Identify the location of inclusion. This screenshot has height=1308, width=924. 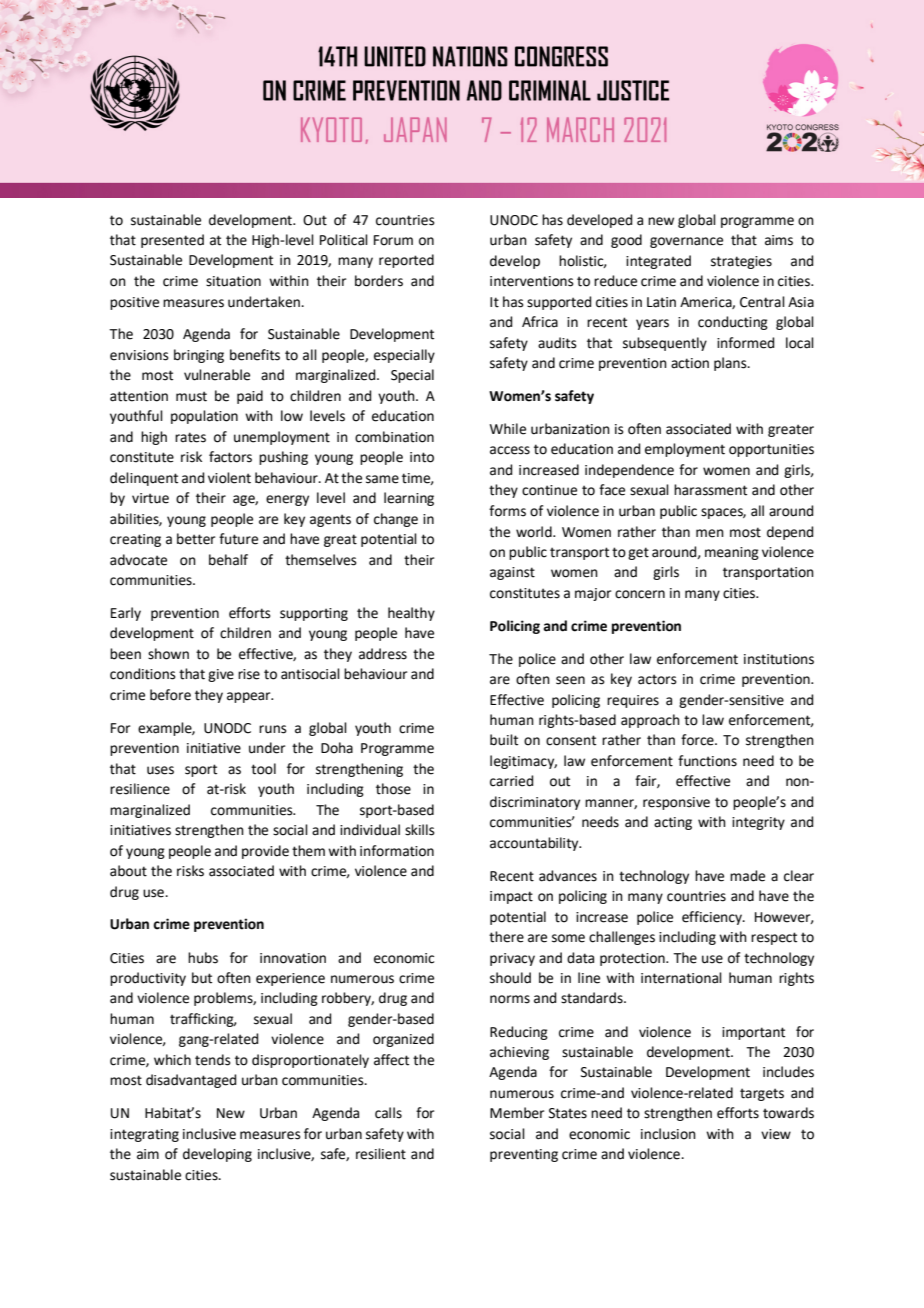
(668, 1134).
